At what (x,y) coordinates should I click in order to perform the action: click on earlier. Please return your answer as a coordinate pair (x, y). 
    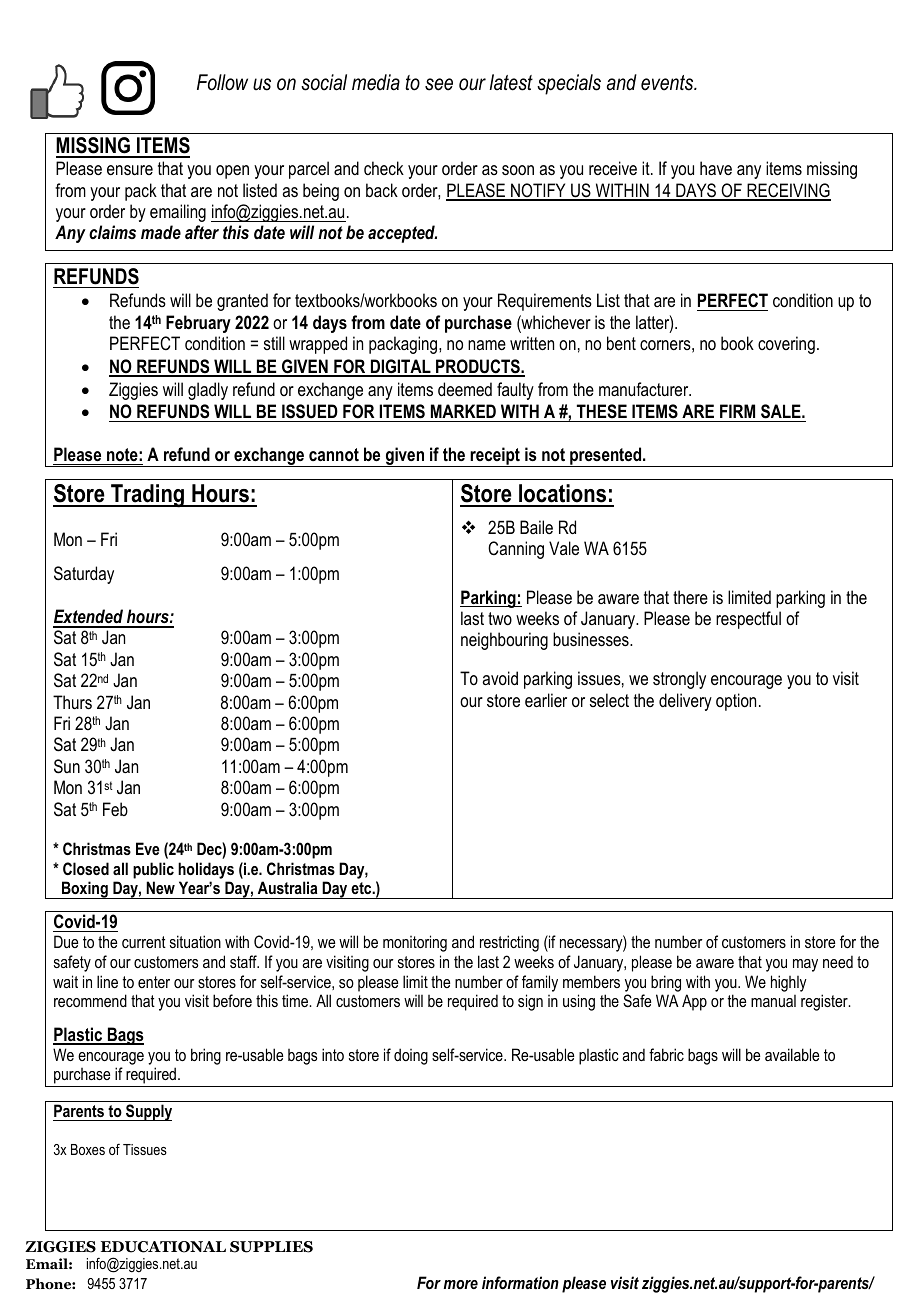
    Looking at the image, I should click on (546, 700).
